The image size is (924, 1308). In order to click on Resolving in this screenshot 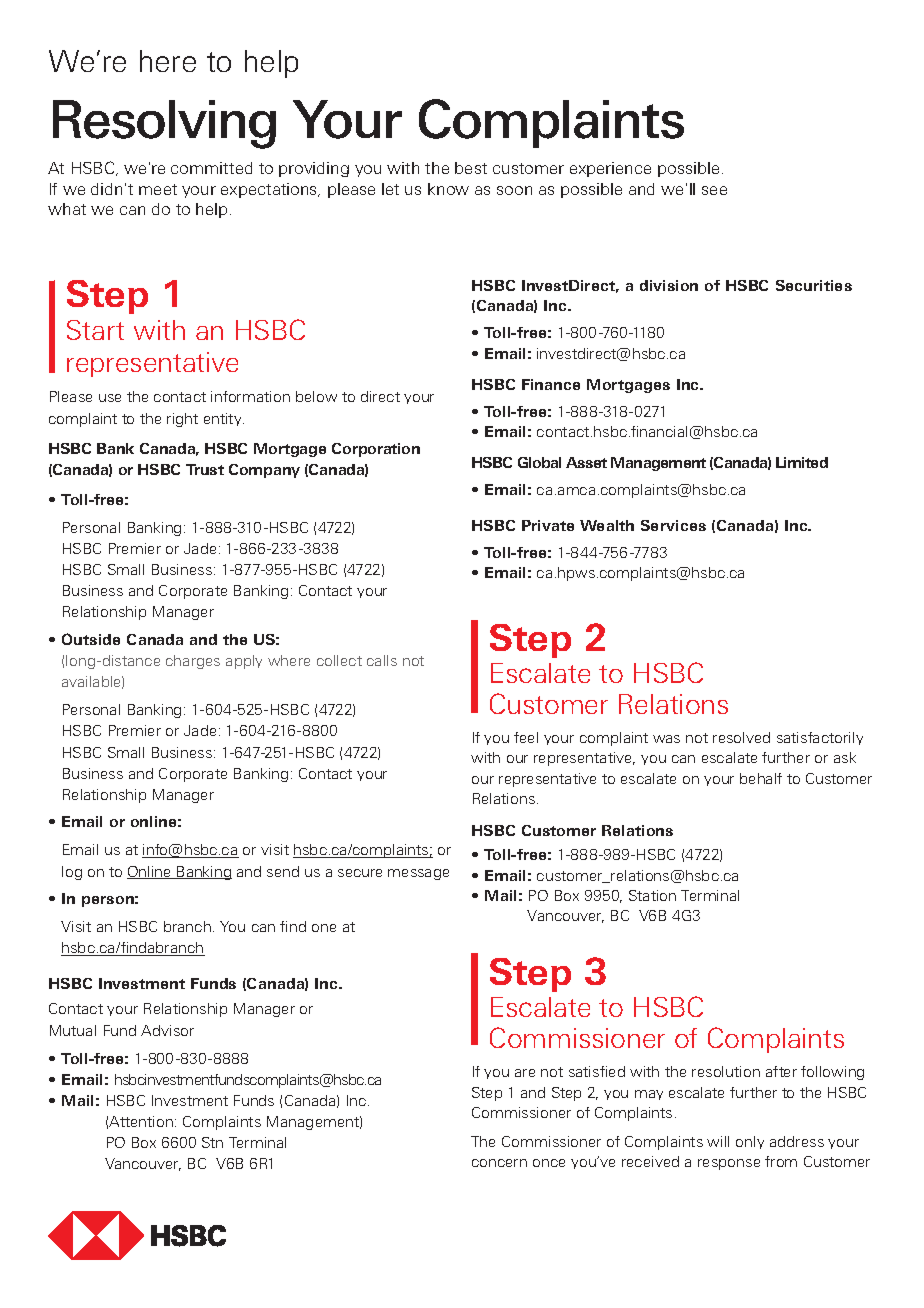, I will do `click(164, 124)`.
